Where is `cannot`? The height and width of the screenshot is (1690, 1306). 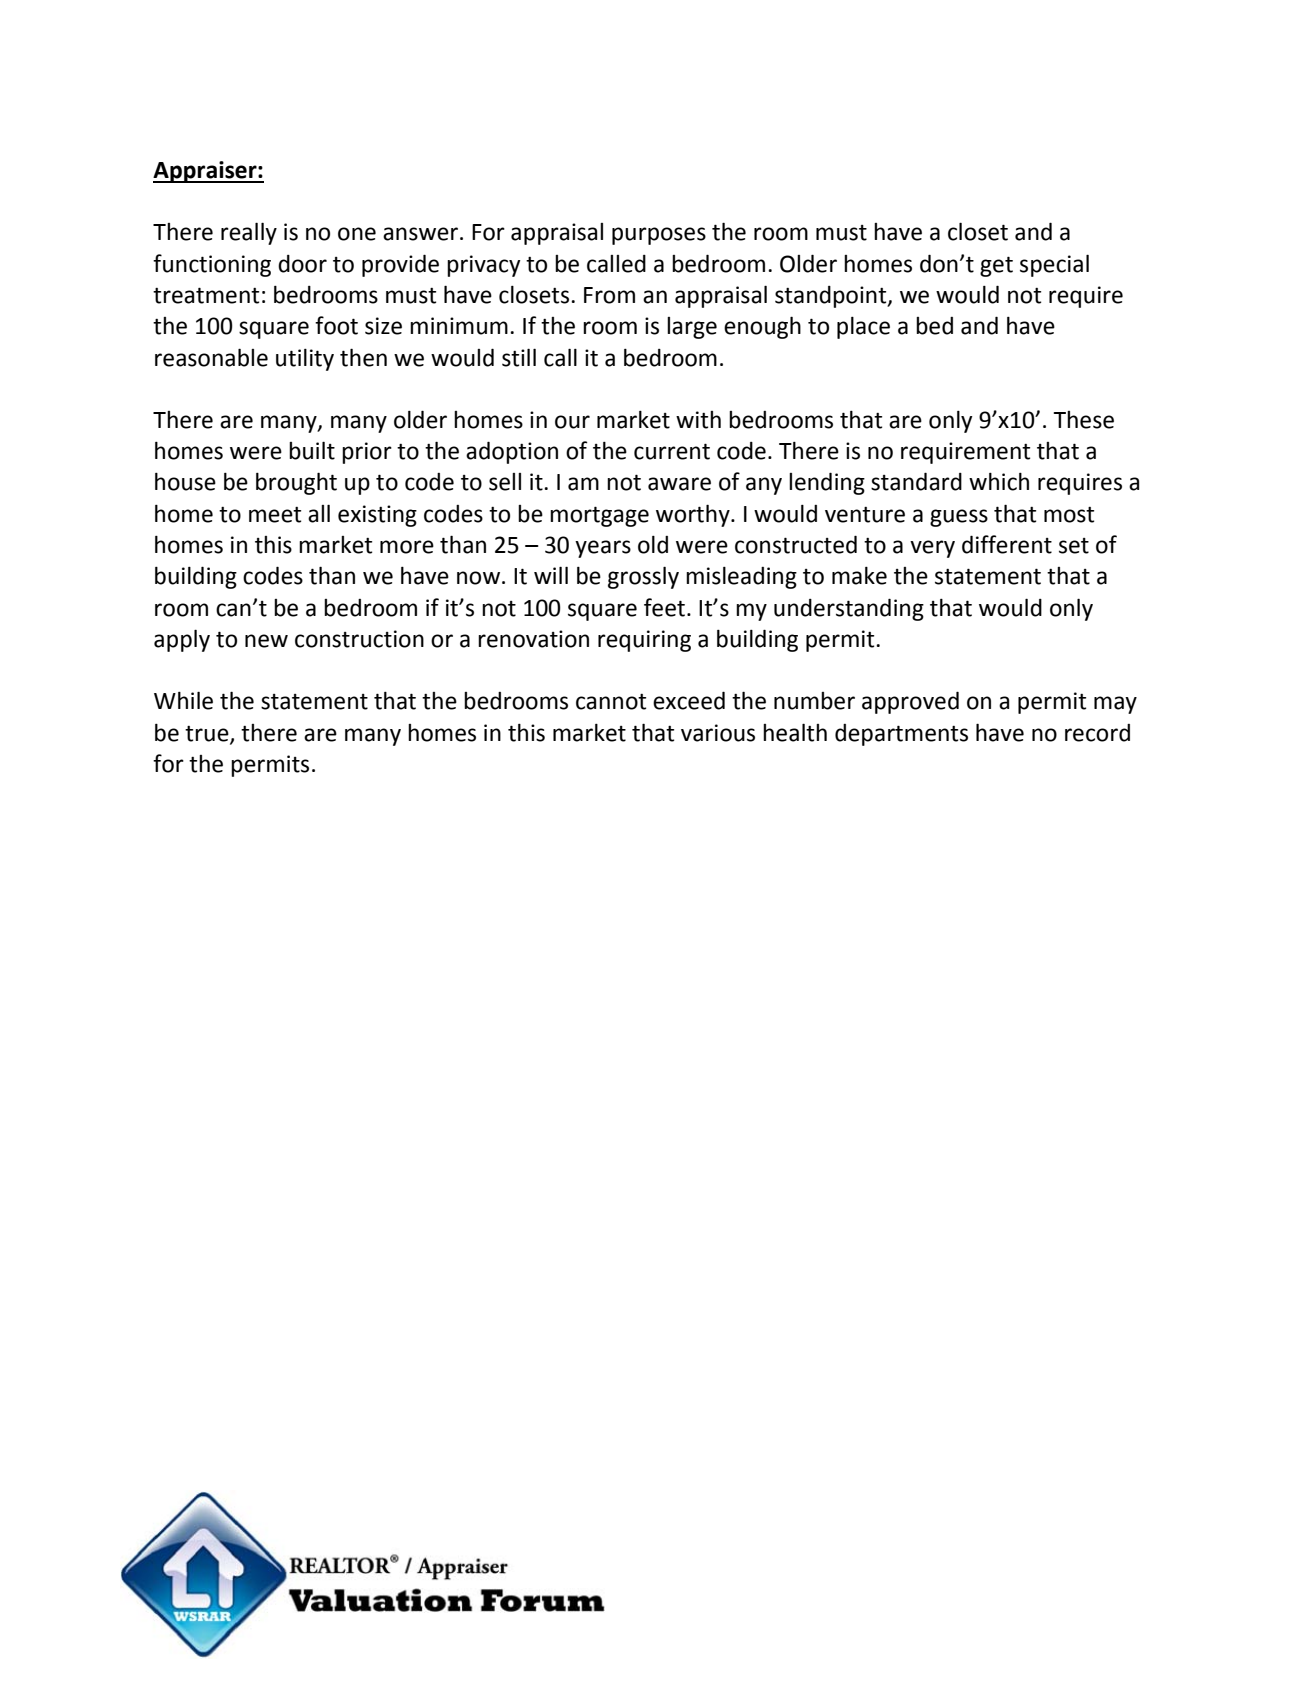
cannot is located at coordinates (611, 702).
